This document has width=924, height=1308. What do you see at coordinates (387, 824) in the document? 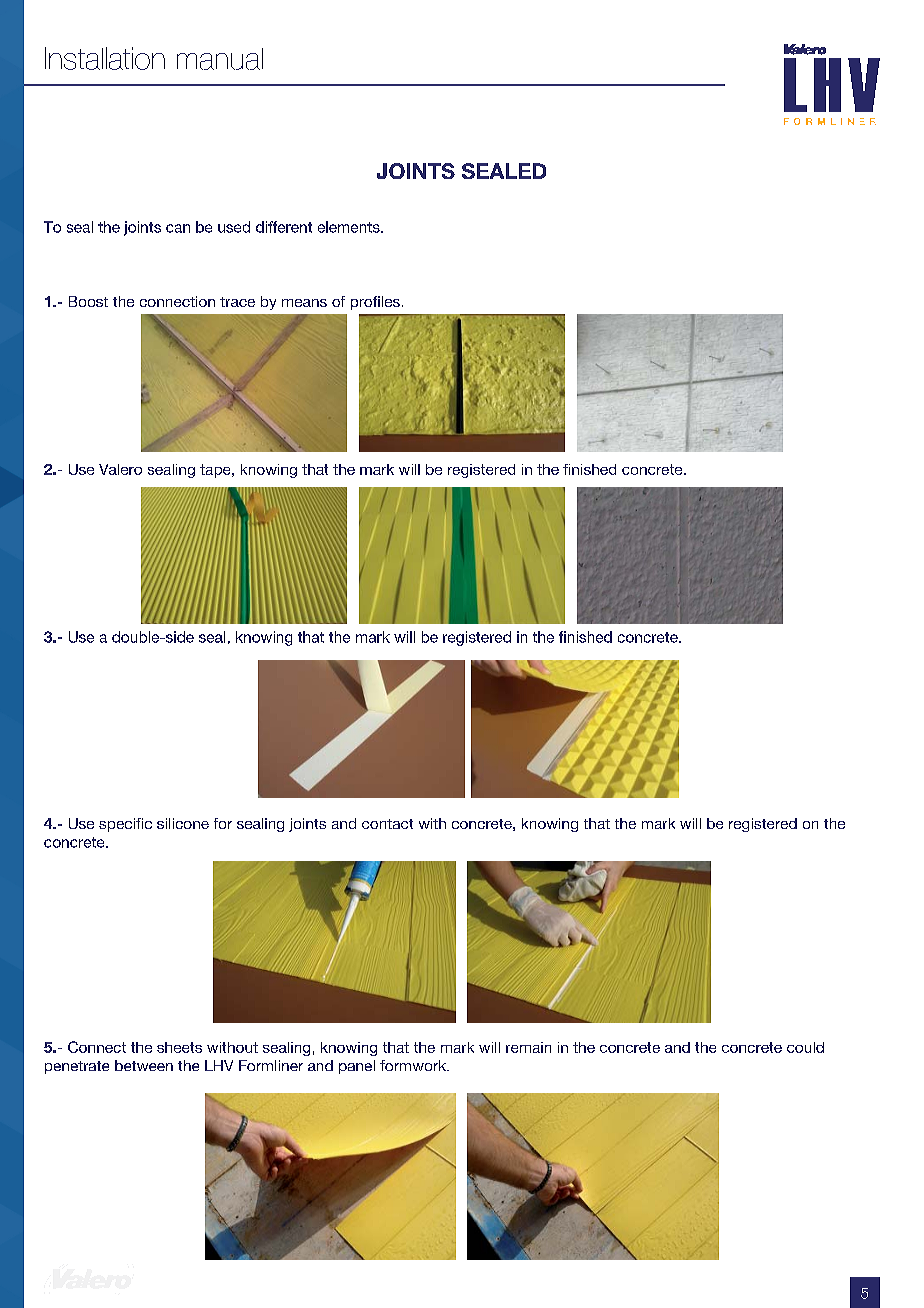
I see `contact` at bounding box center [387, 824].
